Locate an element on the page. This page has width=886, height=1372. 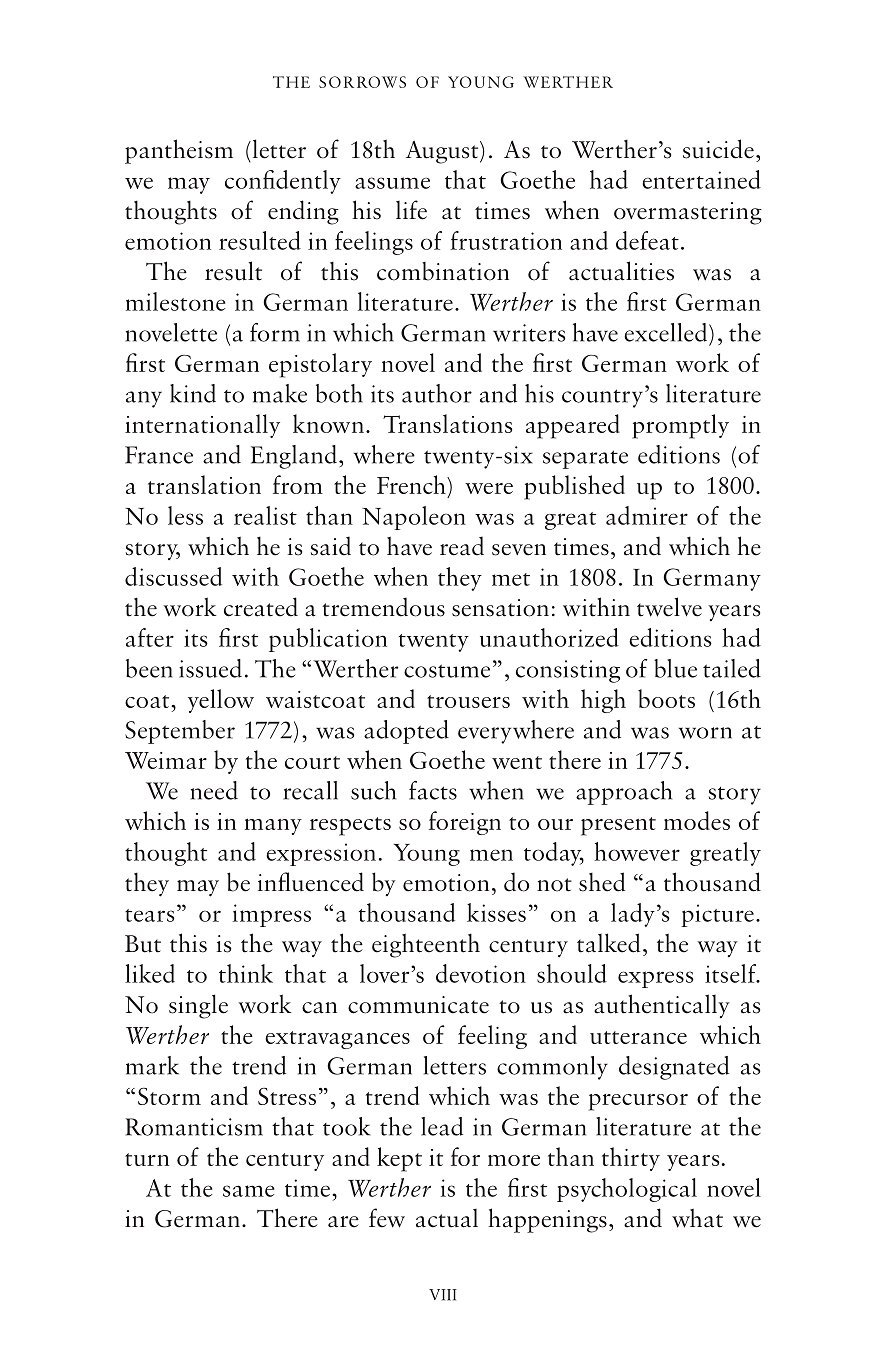
viii is located at coordinates (443, 1295).
